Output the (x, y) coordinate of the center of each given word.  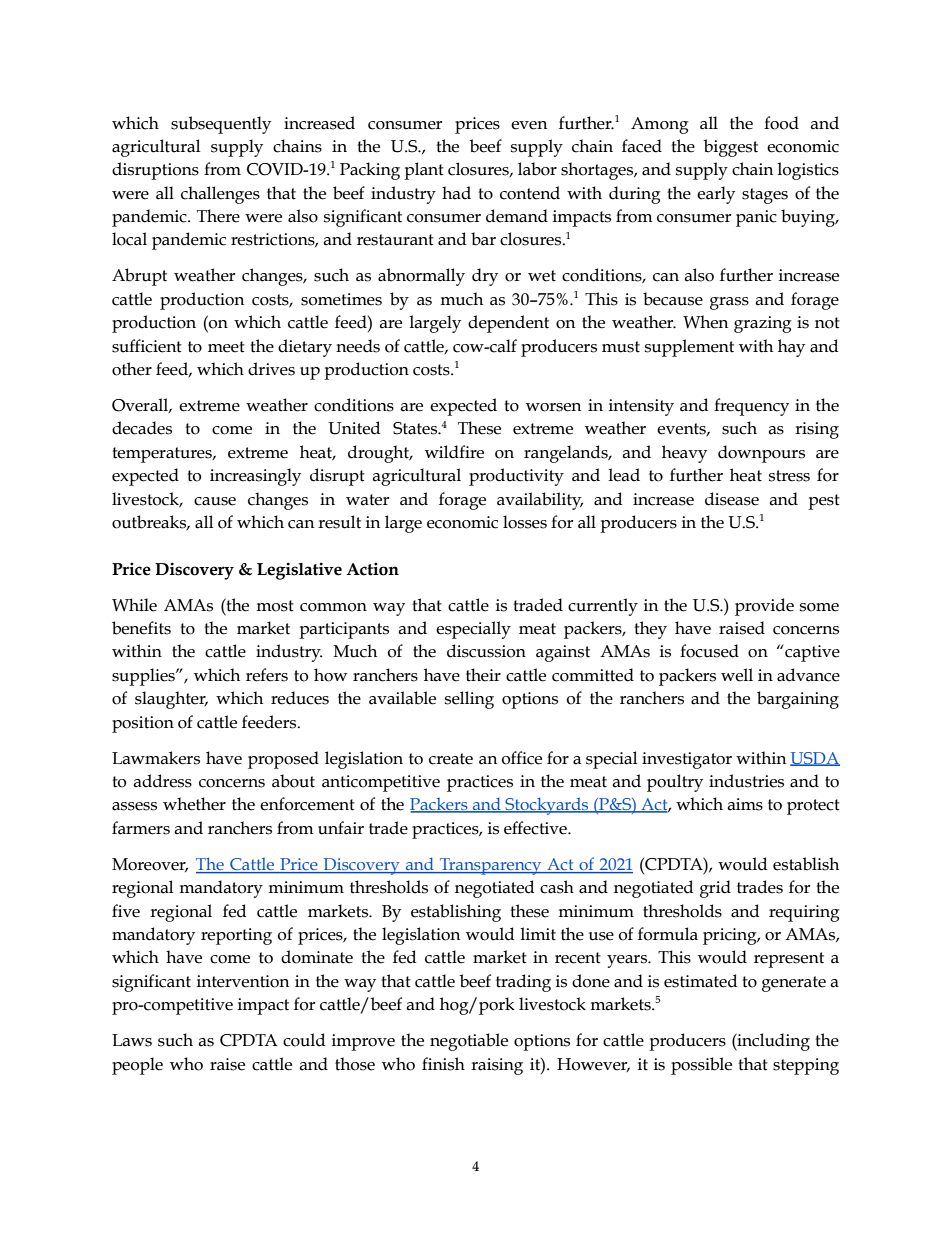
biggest (731, 148)
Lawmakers (156, 758)
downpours (761, 454)
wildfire (454, 452)
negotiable (469, 1042)
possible (701, 1066)
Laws (132, 1040)
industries (746, 781)
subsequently (221, 125)
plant (424, 171)
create (451, 759)
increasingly (255, 477)
